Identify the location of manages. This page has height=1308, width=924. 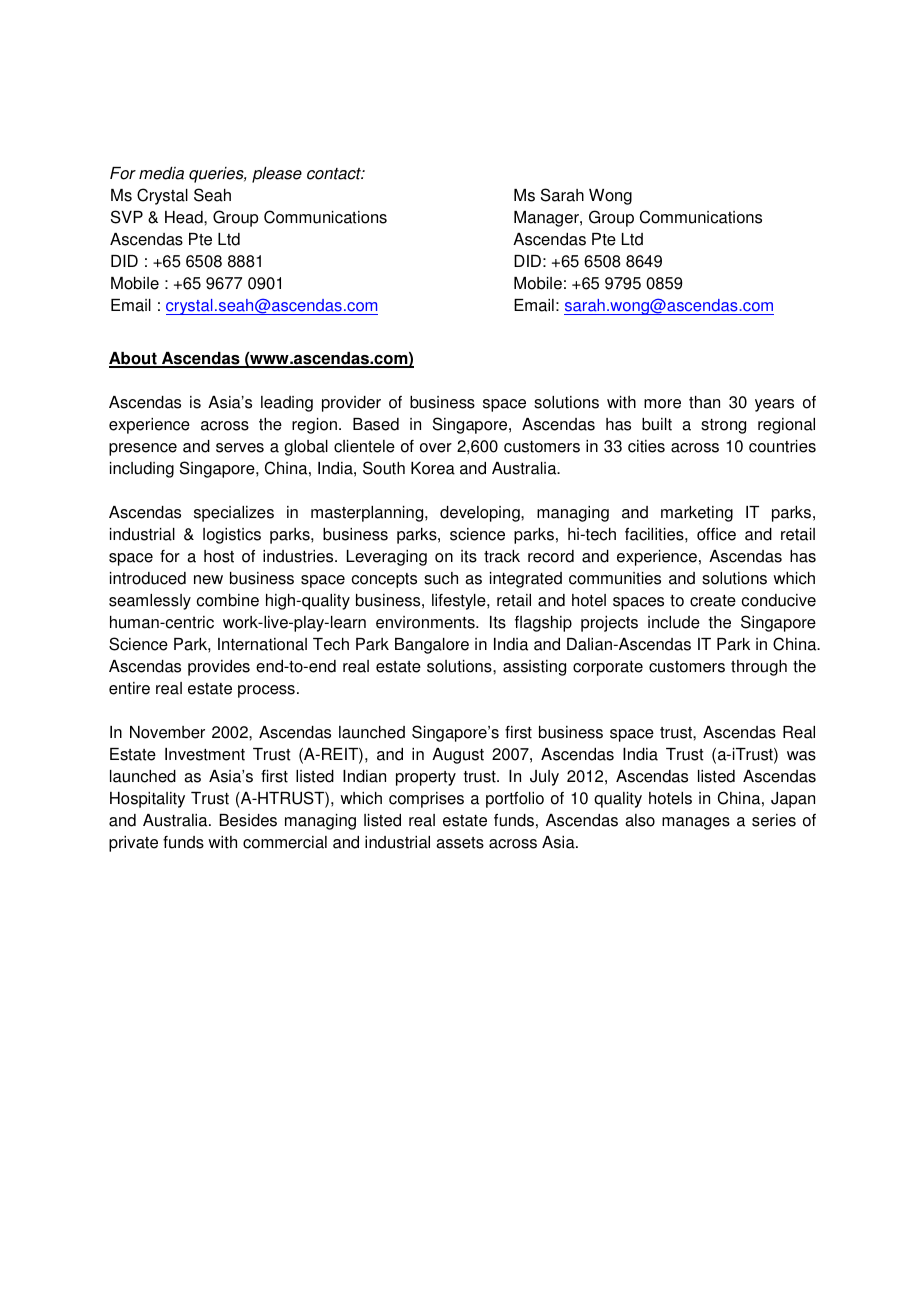
(696, 823).
